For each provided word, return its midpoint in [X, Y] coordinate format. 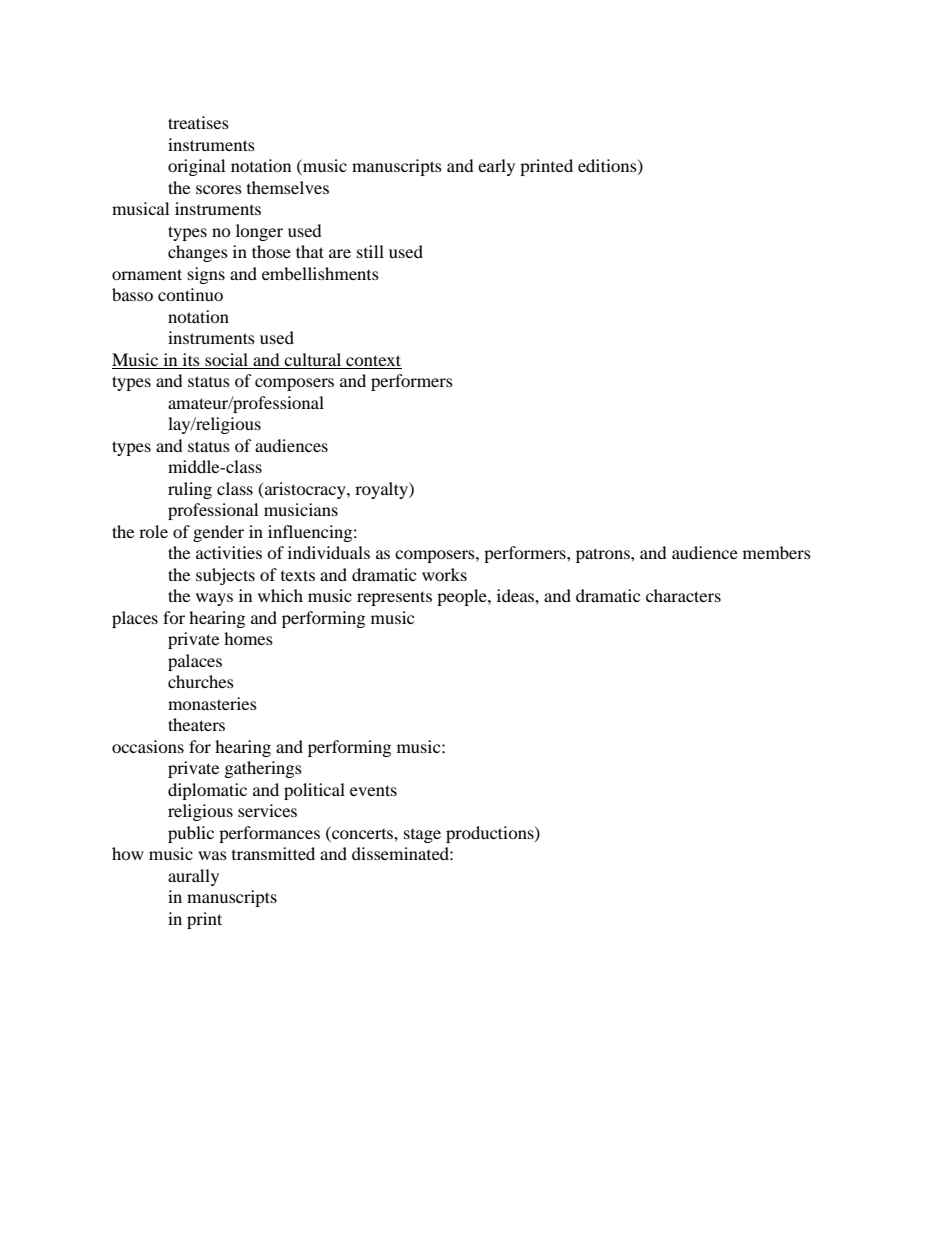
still [370, 251]
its [191, 361]
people [463, 597]
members [777, 552]
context [373, 362]
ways [214, 599]
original [196, 167]
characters [683, 595]
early [496, 167]
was [212, 855]
